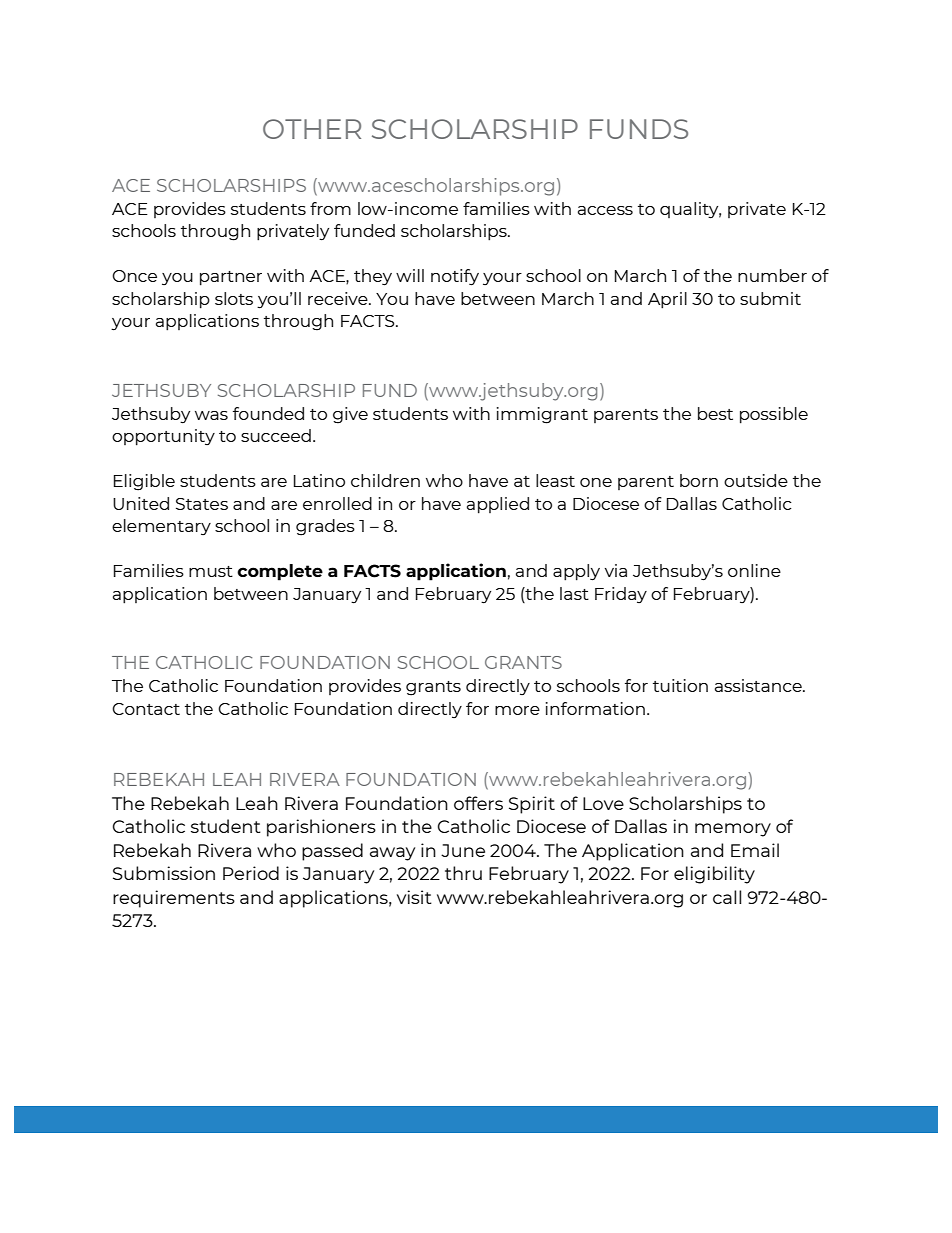 This screenshot has width=952, height=1233. Describe the element at coordinates (463, 873) in the screenshot. I see `thru` at that location.
